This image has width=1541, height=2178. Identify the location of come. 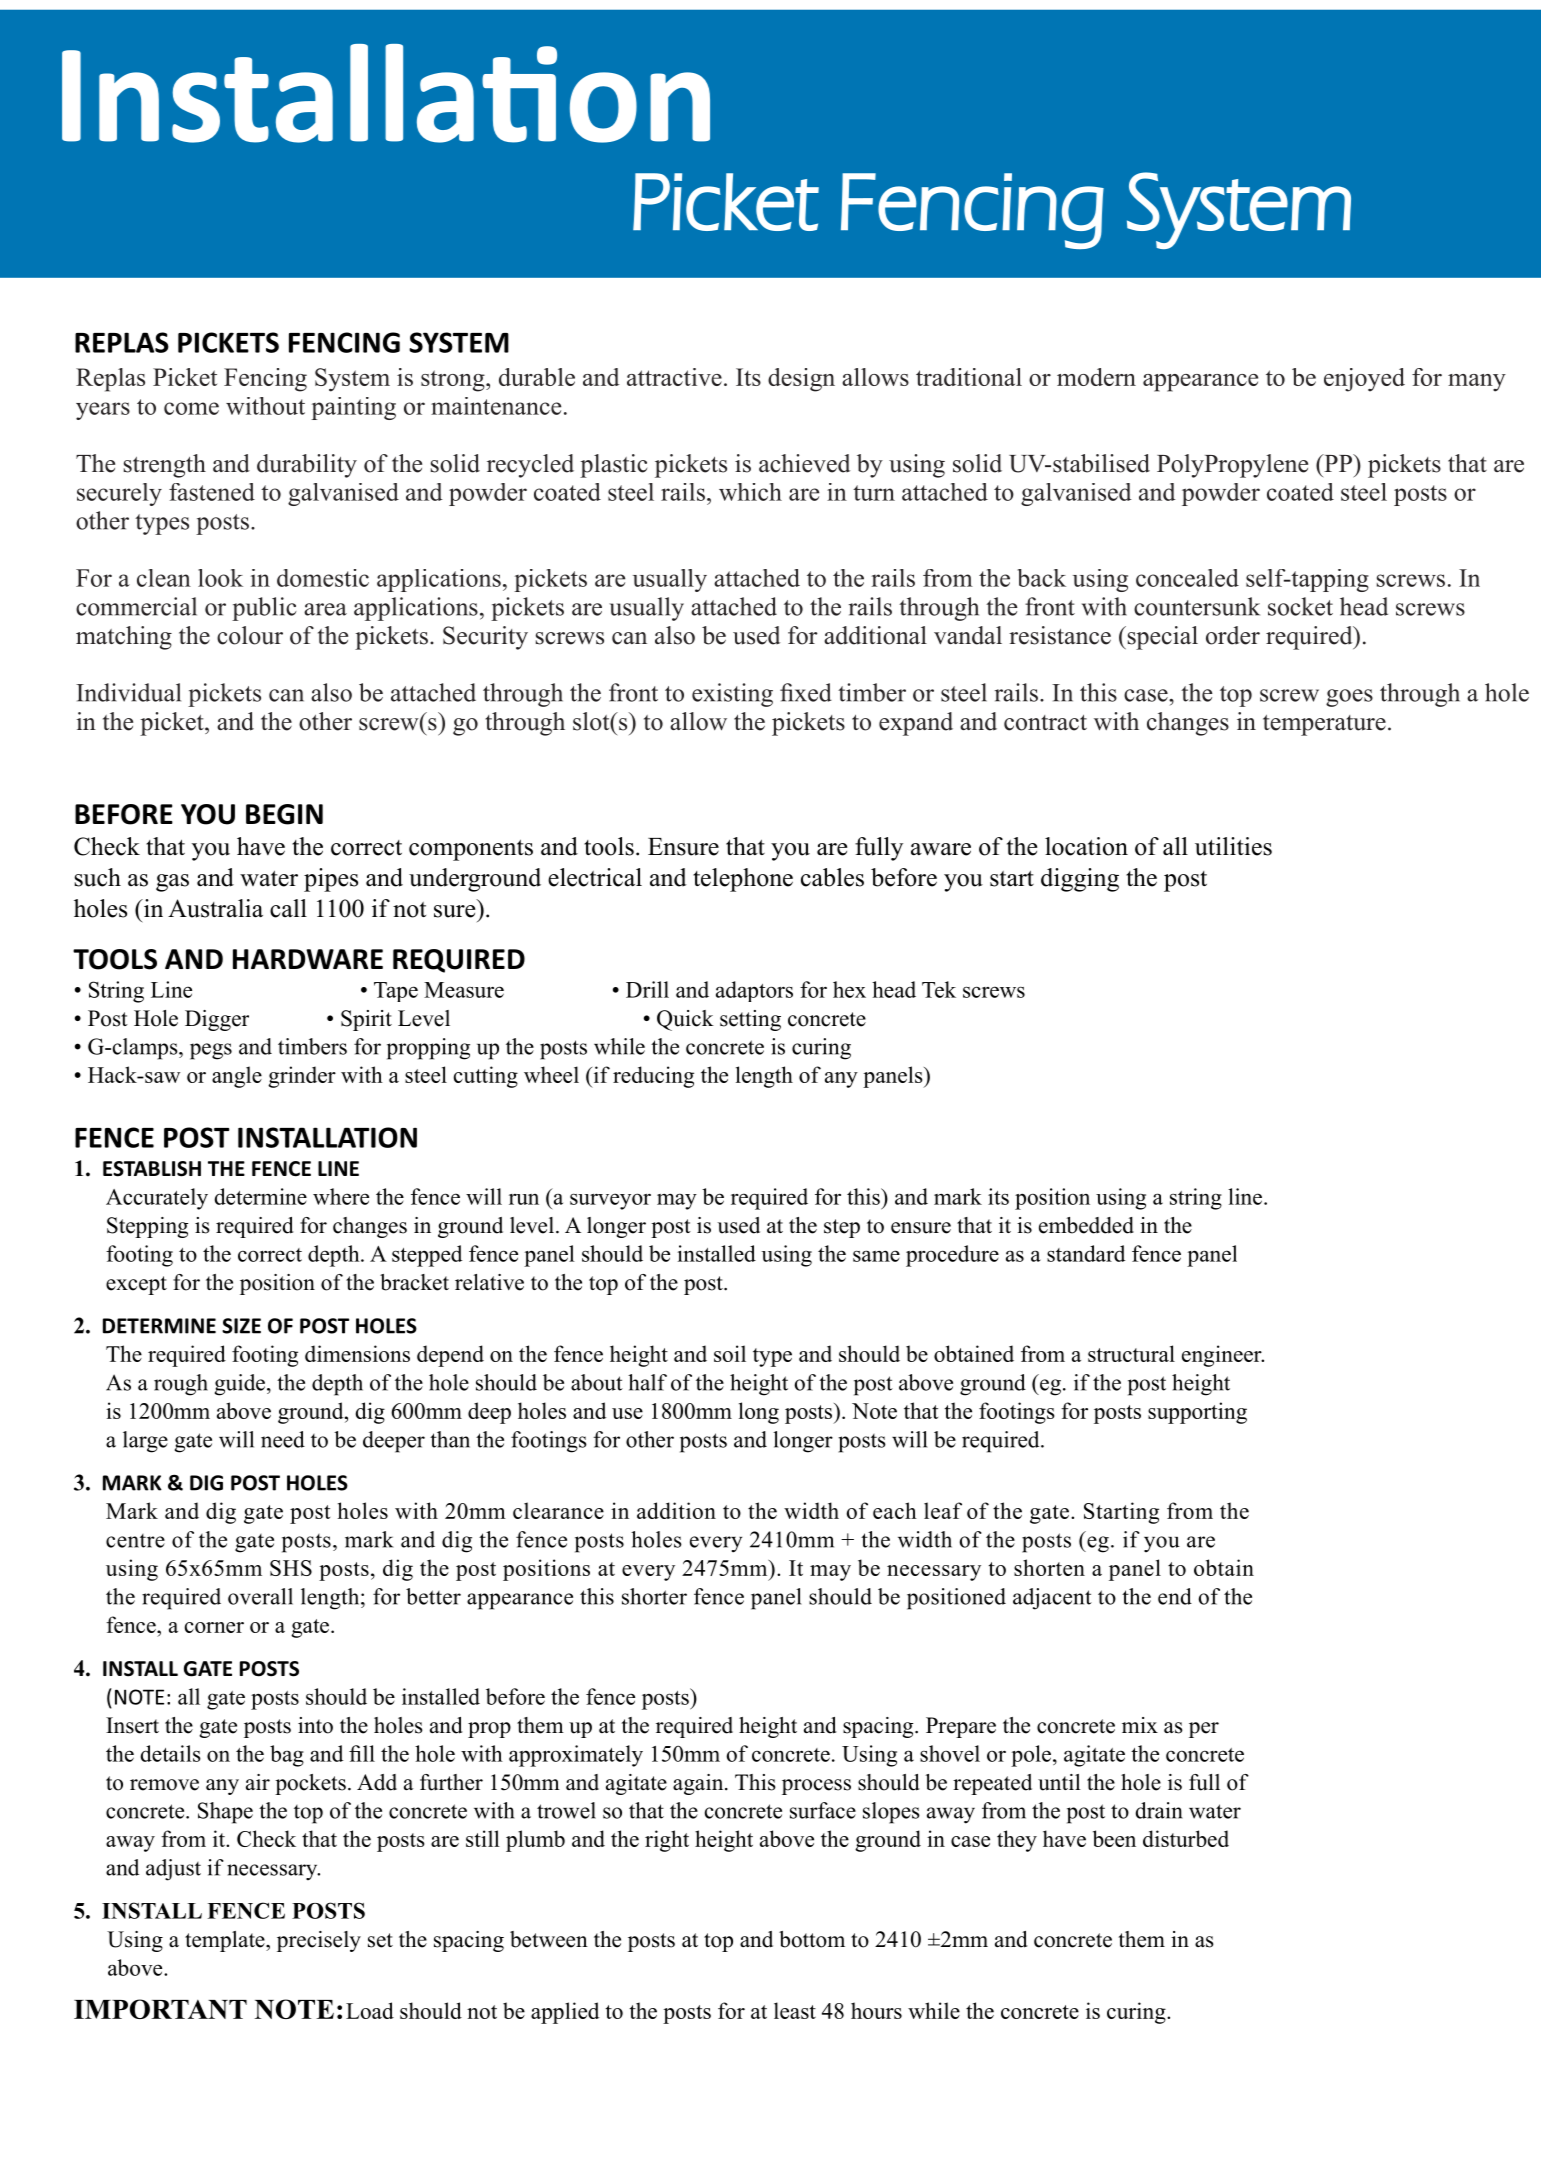
(191, 408).
